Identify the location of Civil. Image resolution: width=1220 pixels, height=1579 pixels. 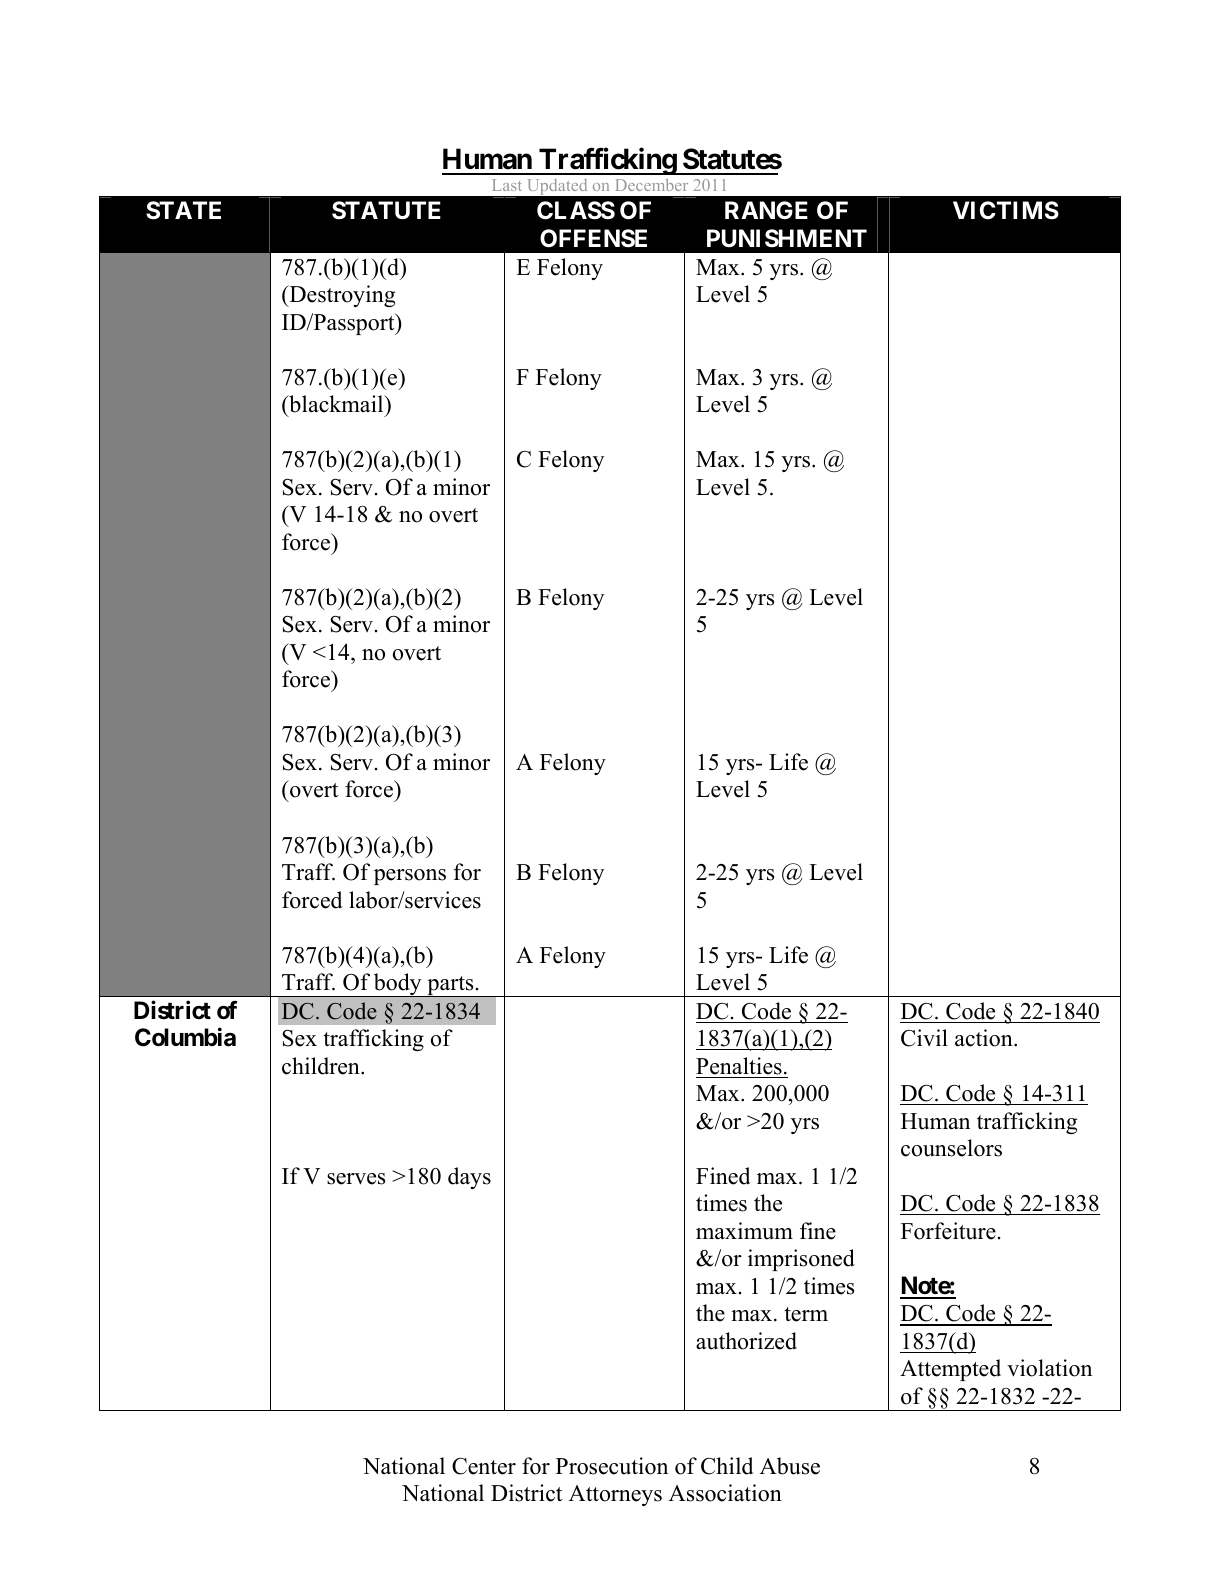
(924, 1038).
